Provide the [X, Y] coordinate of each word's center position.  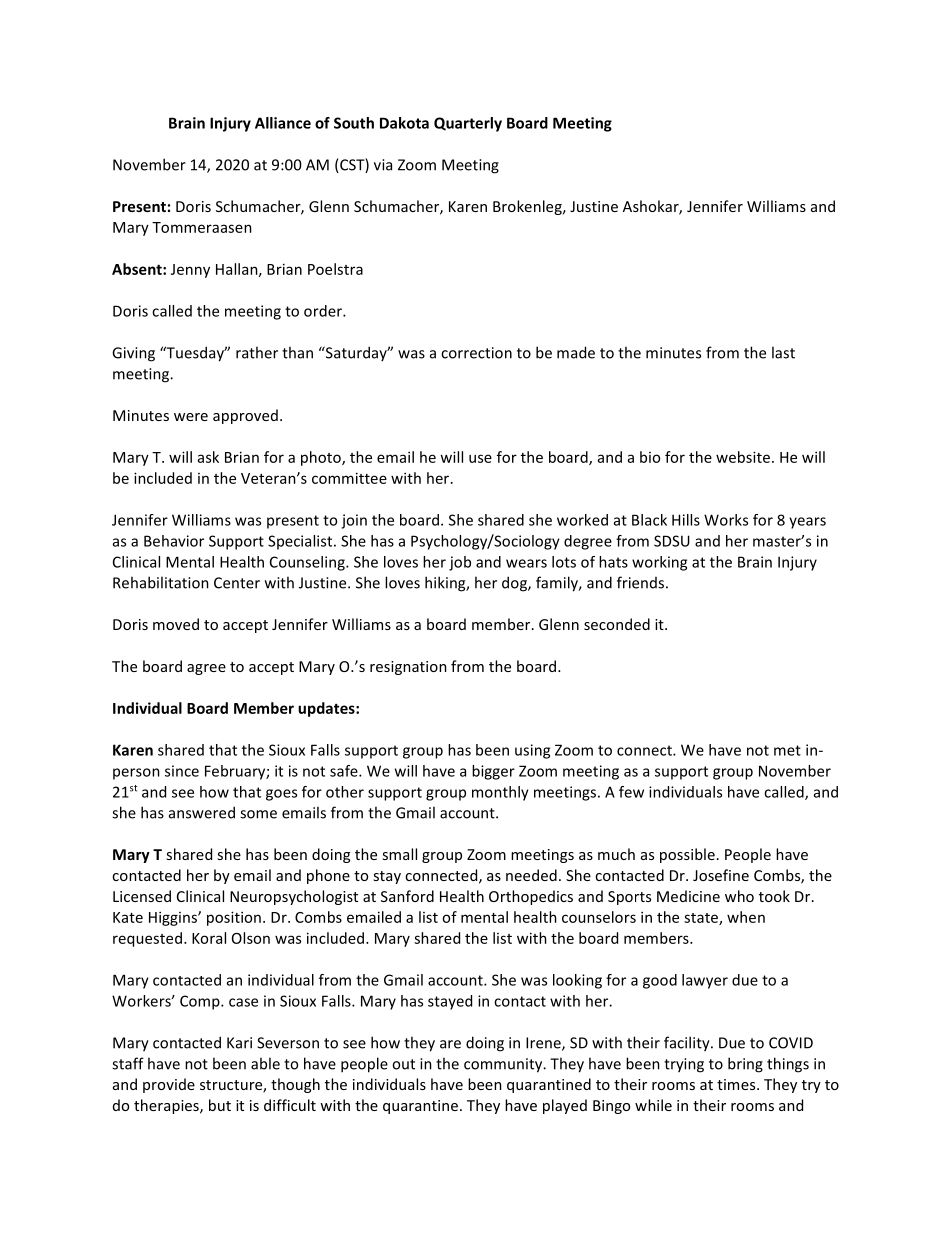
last [783, 352]
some [258, 814]
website [743, 457]
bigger [493, 772]
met [787, 750]
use [480, 458]
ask [208, 457]
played [565, 1106]
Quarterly [468, 124]
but [220, 1105]
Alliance [283, 123]
